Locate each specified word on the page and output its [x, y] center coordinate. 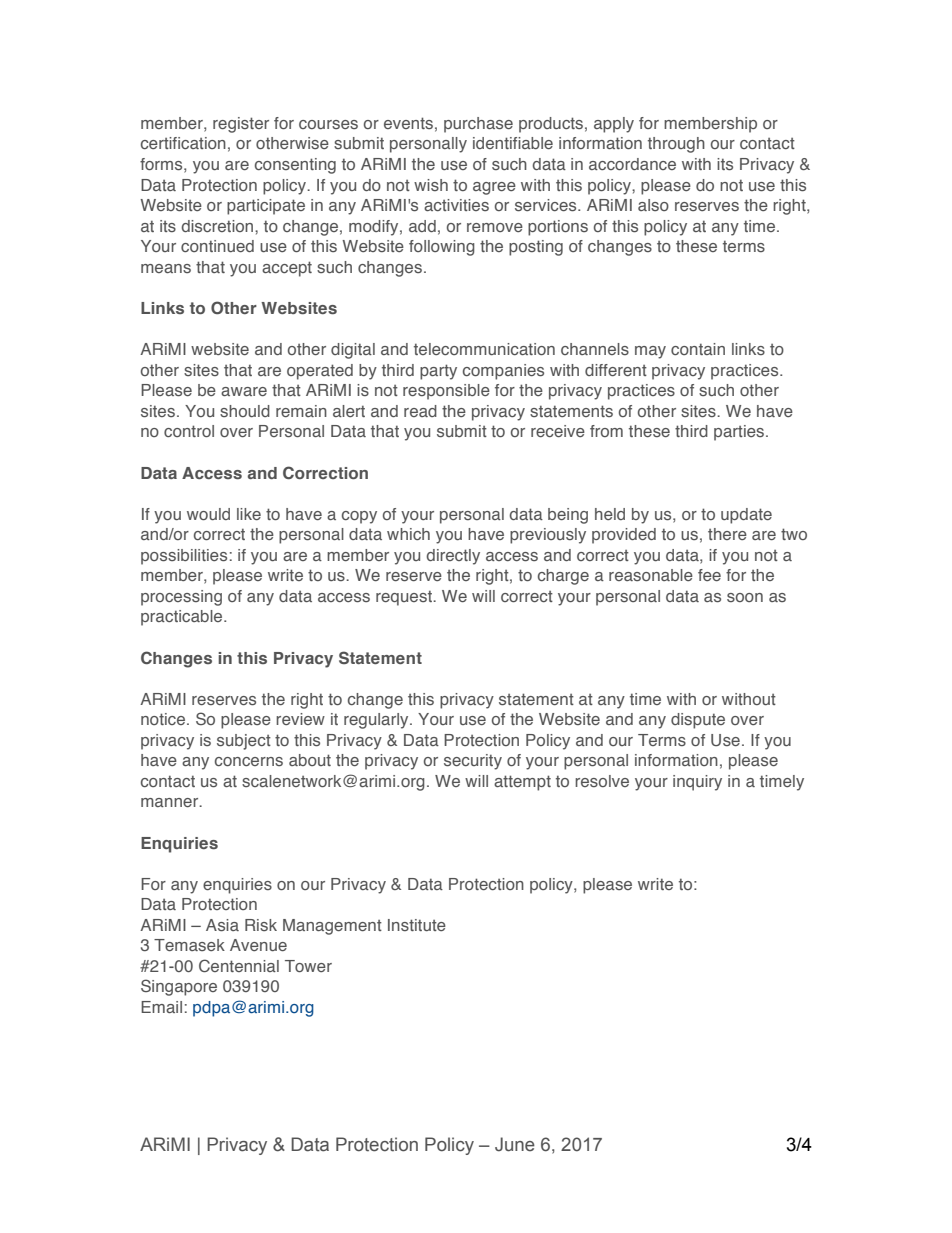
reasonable [651, 575]
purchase [478, 125]
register [241, 125]
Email [161, 1007]
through [676, 145]
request [405, 598]
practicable [183, 618]
